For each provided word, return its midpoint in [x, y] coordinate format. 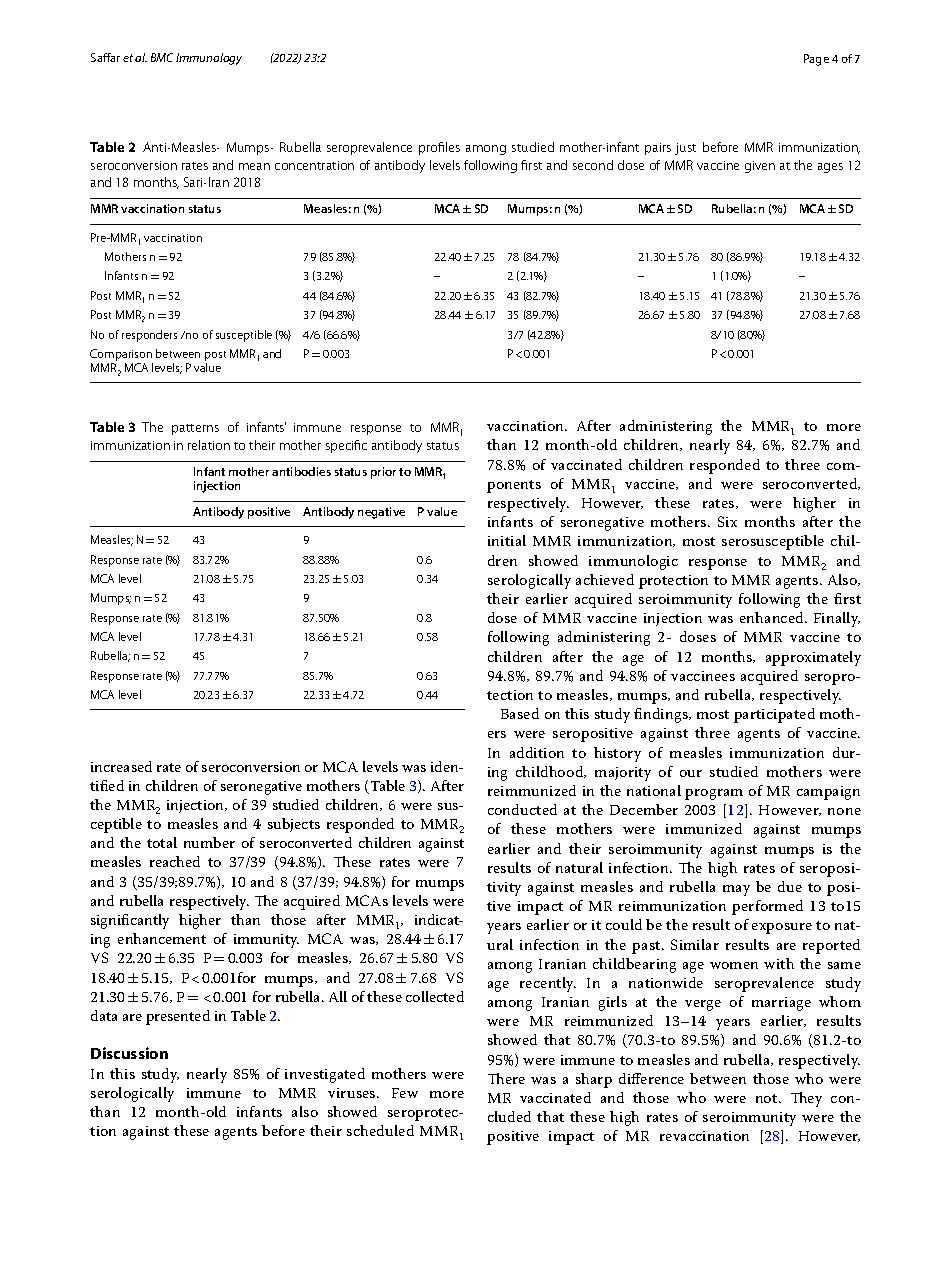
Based [520, 713]
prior [383, 473]
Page [816, 60]
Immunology [209, 59]
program [714, 794]
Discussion [129, 1053]
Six [727, 521]
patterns [195, 429]
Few [405, 1093]
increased [121, 766]
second [593, 165]
